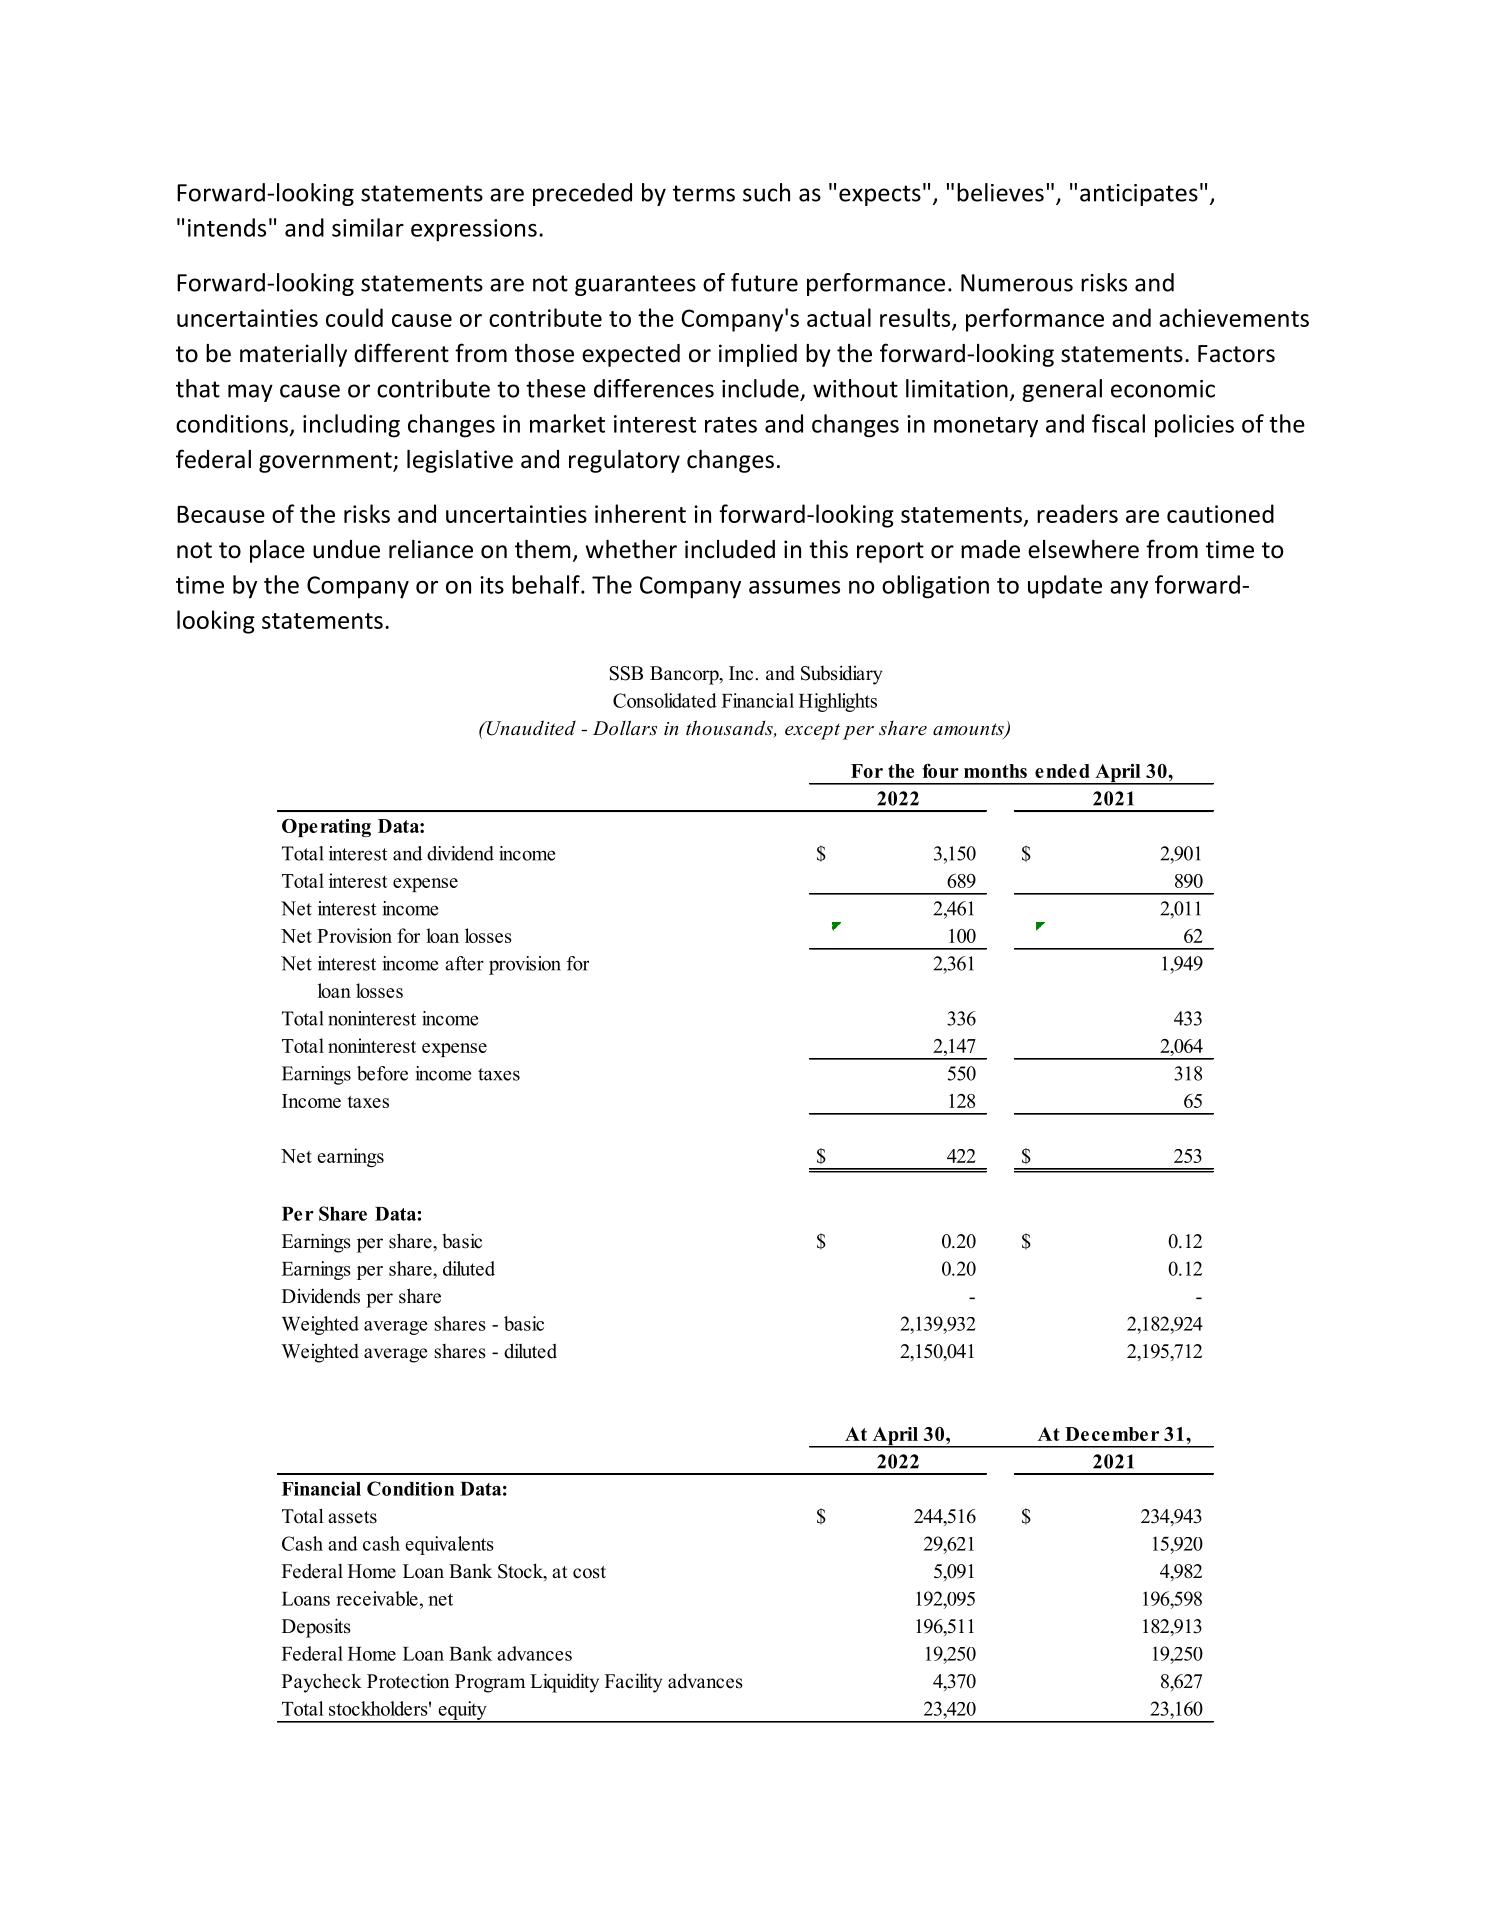  Describe the element at coordinates (589, 1572) in the screenshot. I see `cost` at that location.
